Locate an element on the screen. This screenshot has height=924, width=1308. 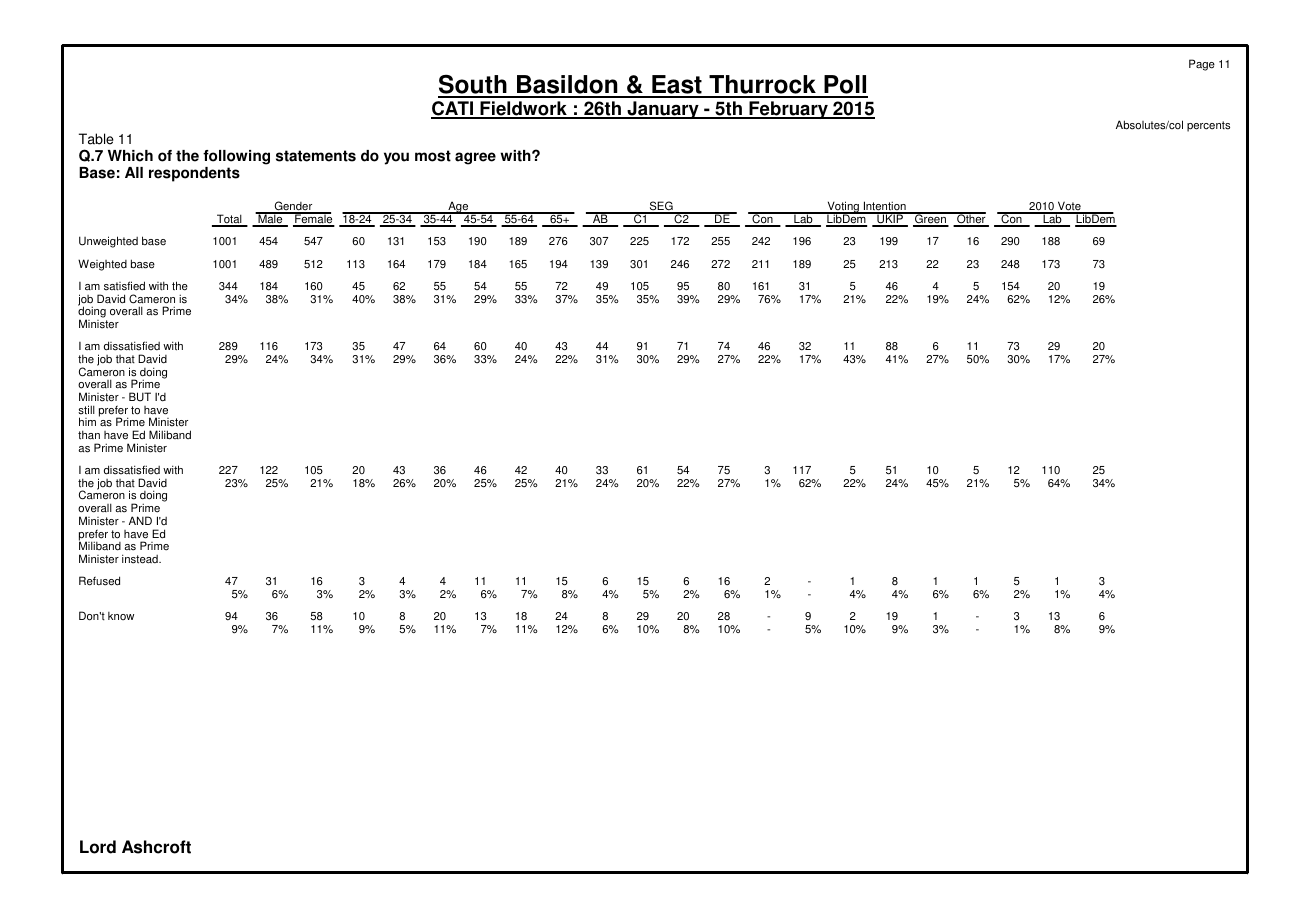
SEG is located at coordinates (661, 207).
